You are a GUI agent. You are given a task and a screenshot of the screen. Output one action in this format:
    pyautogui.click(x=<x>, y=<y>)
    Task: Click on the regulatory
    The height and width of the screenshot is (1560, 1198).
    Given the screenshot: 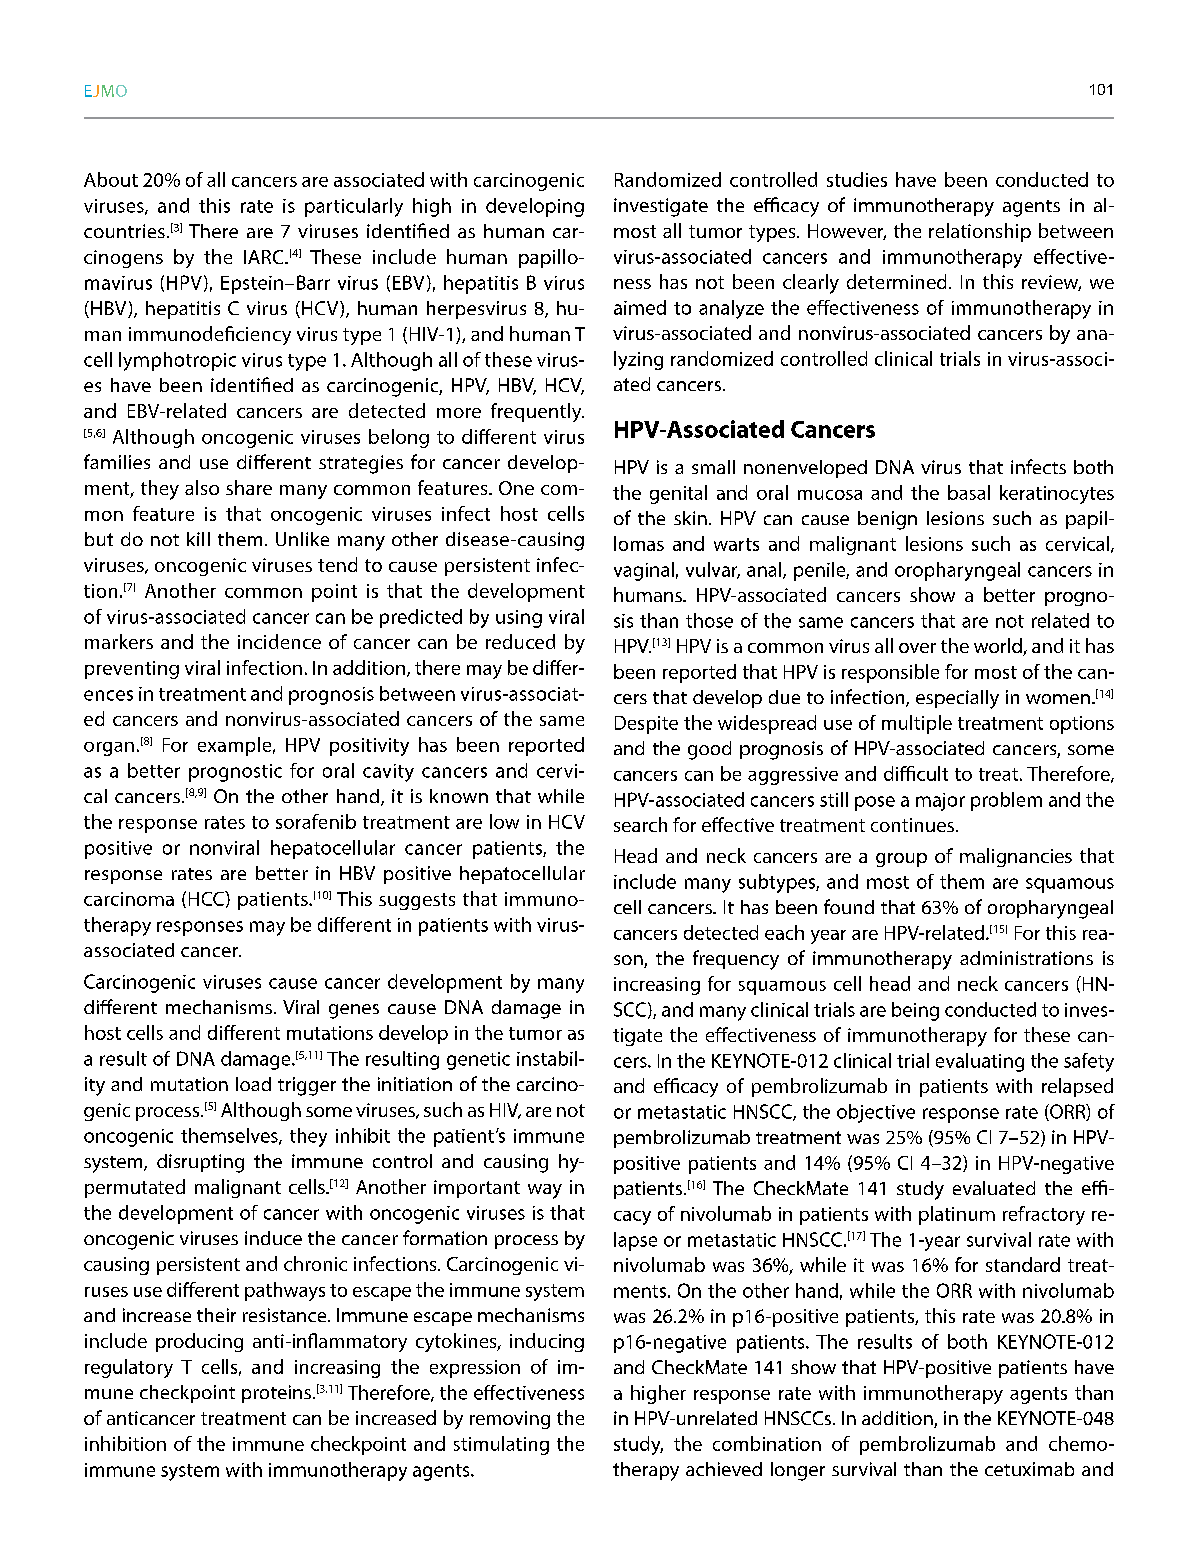 What is the action you would take?
    pyautogui.click(x=129, y=1368)
